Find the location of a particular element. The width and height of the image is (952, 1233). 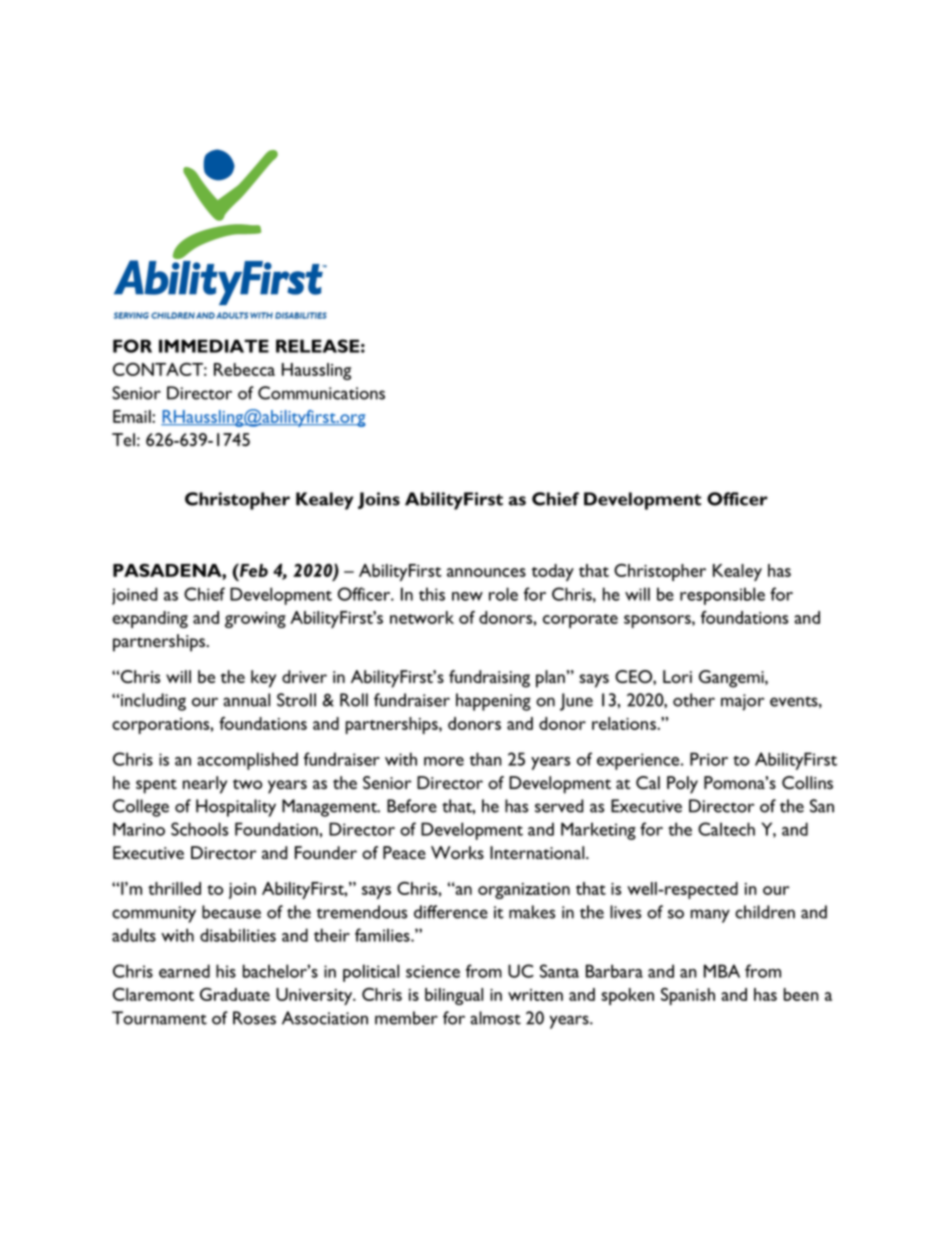

responsible is located at coordinates (722, 596).
